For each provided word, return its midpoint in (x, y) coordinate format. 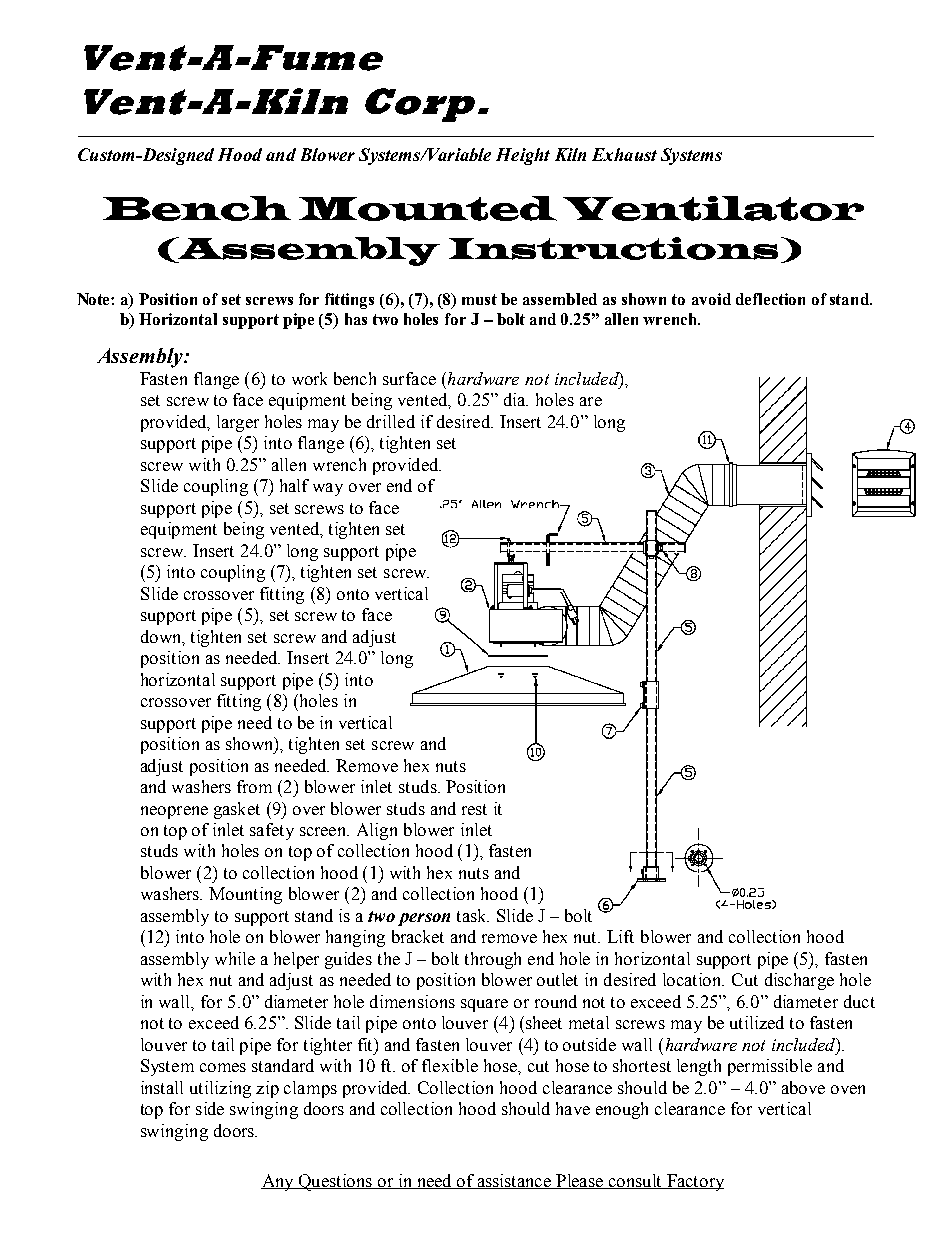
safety (272, 831)
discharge (799, 981)
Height (523, 156)
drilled (391, 421)
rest (474, 809)
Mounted (428, 208)
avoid (711, 299)
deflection (770, 299)
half (294, 485)
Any (278, 1182)
